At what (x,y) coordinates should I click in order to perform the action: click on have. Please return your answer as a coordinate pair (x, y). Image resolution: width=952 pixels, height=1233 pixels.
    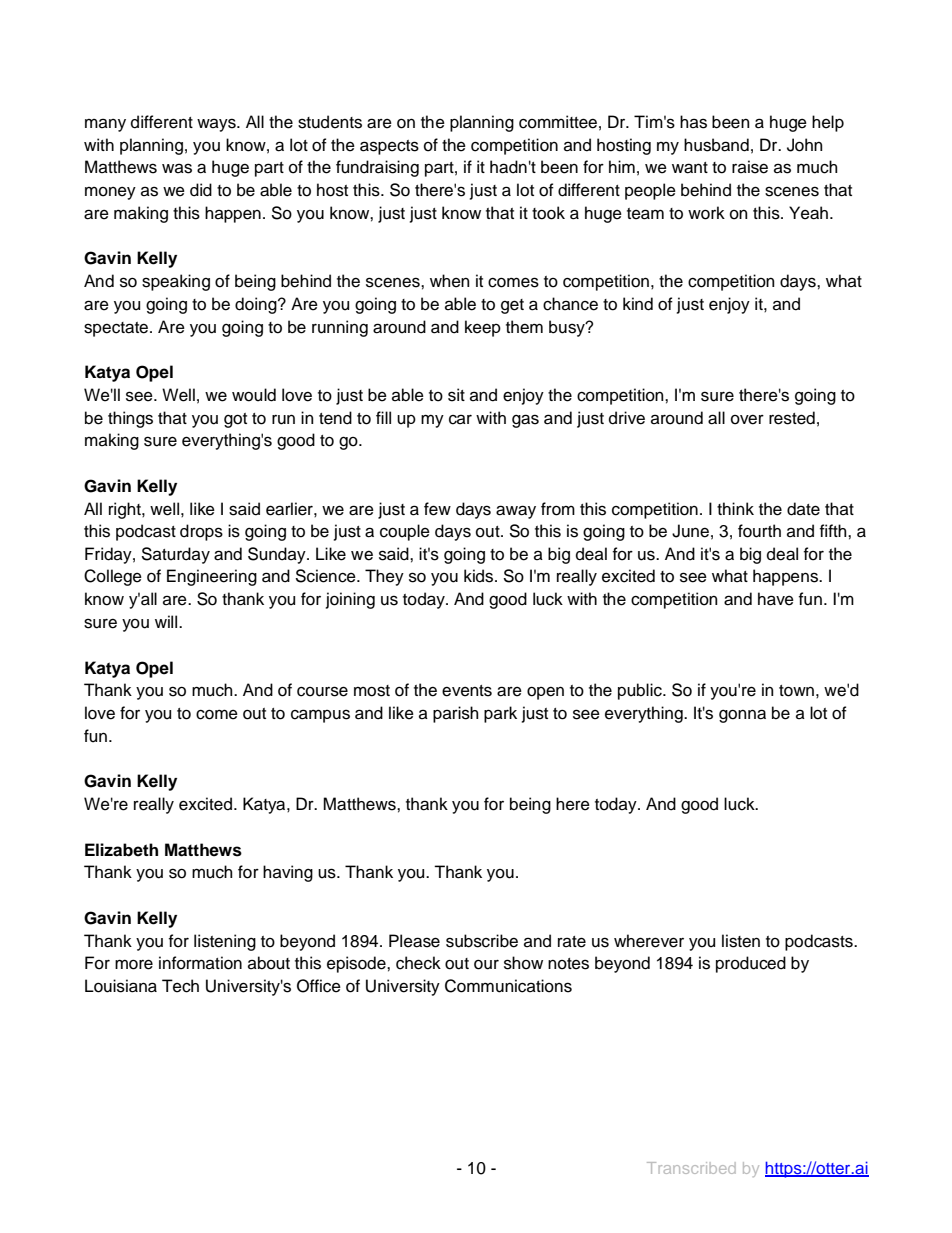
    Looking at the image, I should click on (776, 599).
